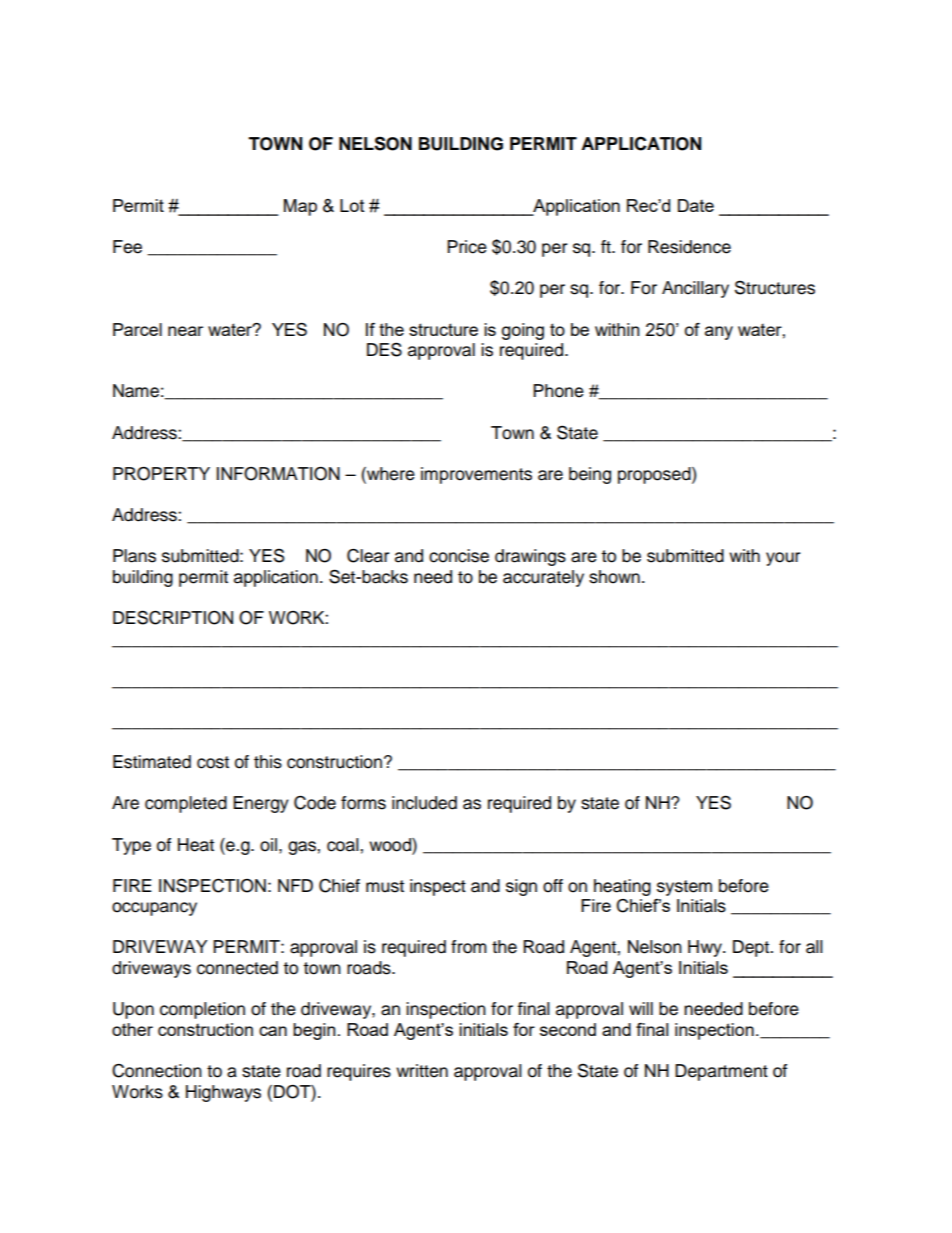 The image size is (952, 1233). Describe the element at coordinates (185, 331) in the document. I see `near` at that location.
